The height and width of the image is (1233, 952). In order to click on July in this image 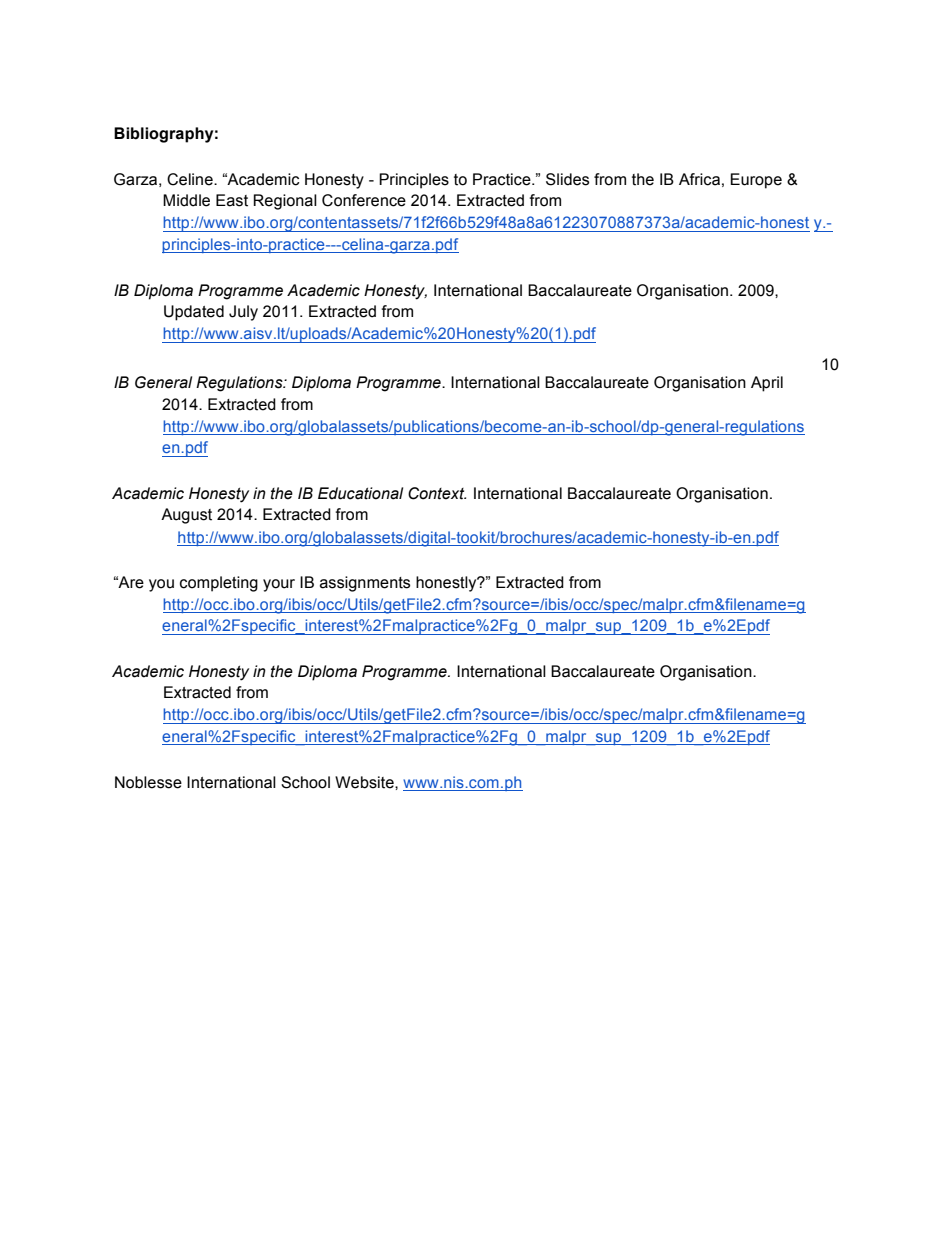, I will do `click(243, 313)`.
